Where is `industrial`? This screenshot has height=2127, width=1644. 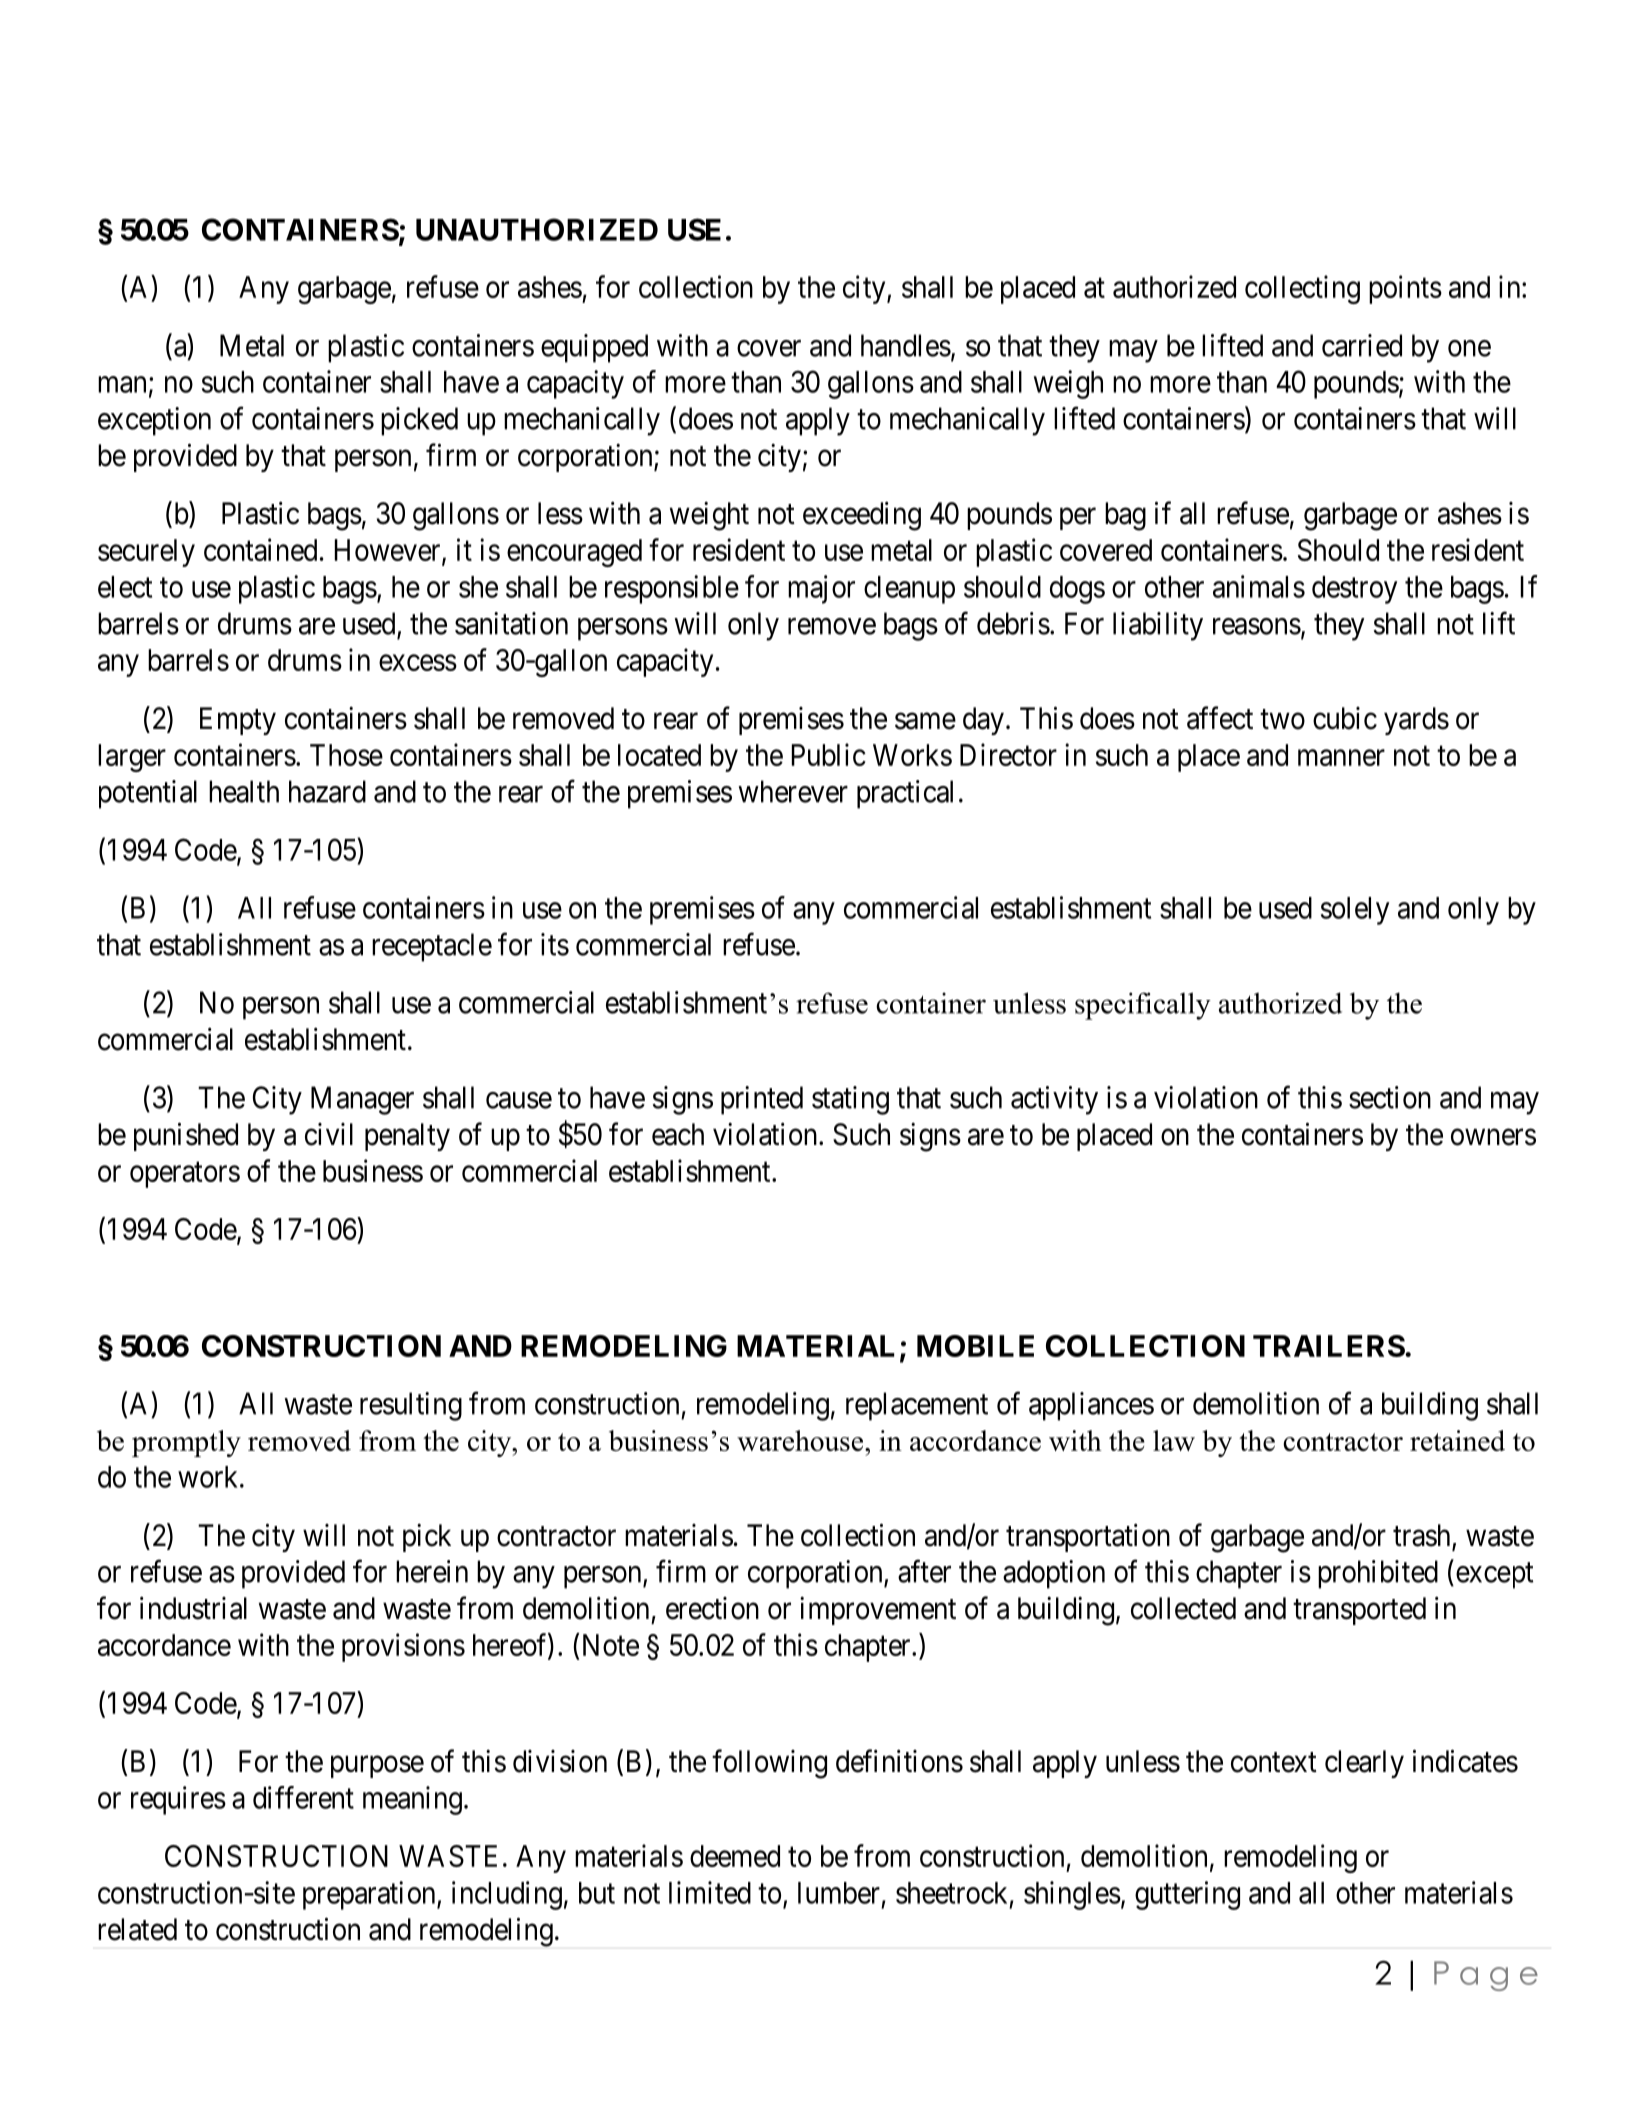
industrial is located at coordinates (193, 1608).
